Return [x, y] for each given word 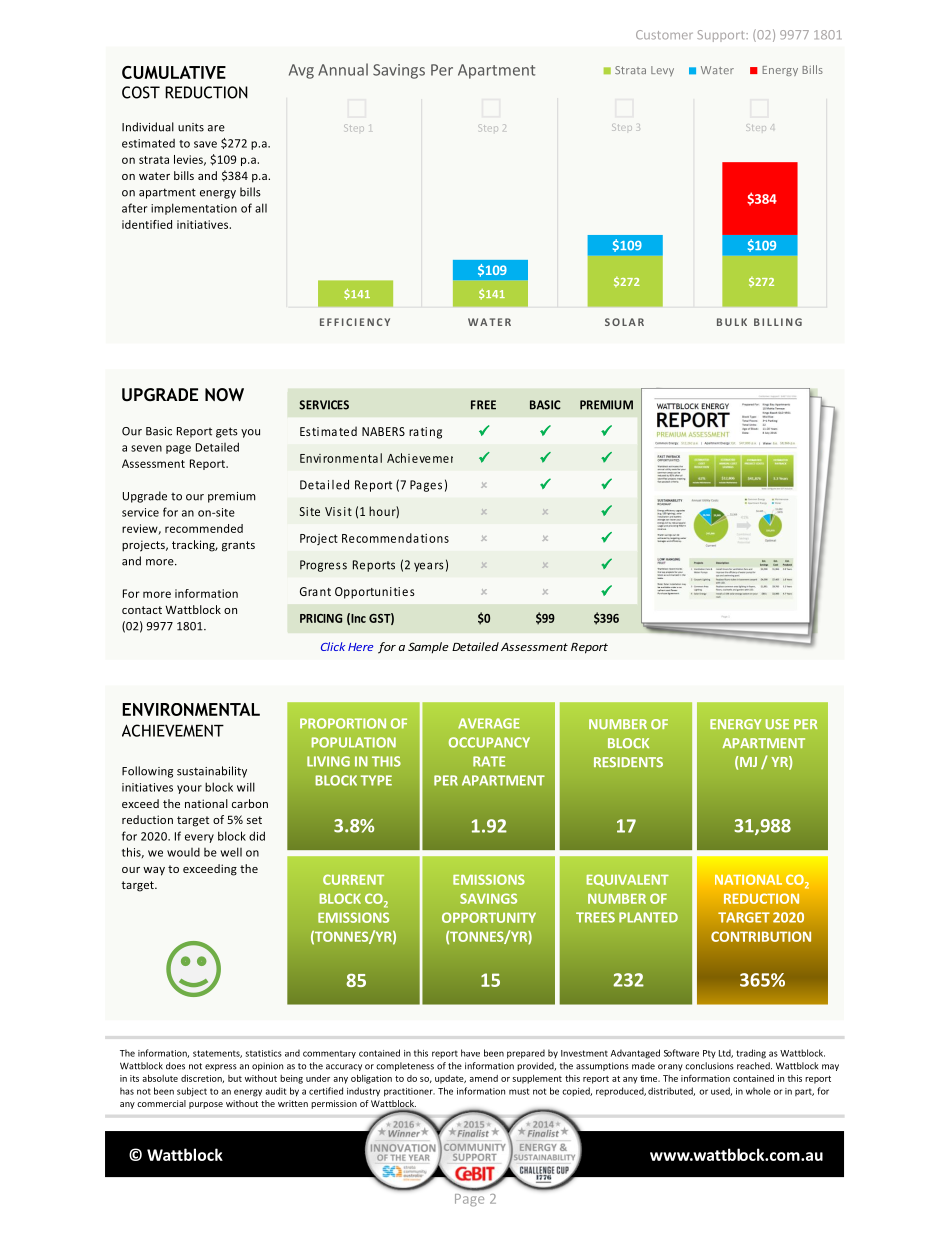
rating [425, 433]
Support [722, 36]
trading [751, 1054]
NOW [224, 394]
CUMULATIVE [174, 72]
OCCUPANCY [489, 742]
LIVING [328, 761]
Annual [343, 69]
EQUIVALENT [628, 880]
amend [483, 1078]
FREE [483, 405]
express [221, 1067]
